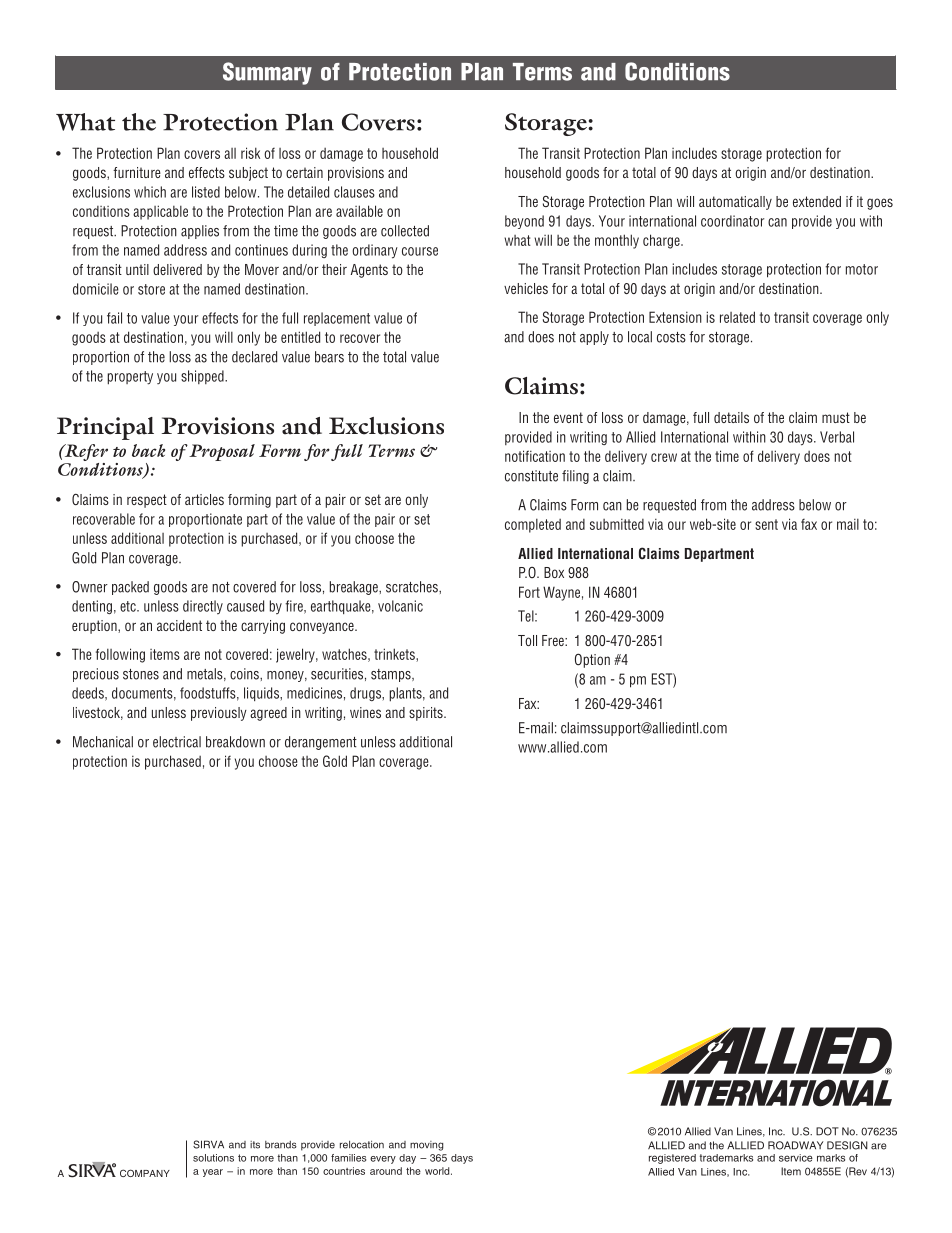 The image size is (952, 1233). What do you see at coordinates (766, 524) in the page?
I see `sent` at bounding box center [766, 524].
